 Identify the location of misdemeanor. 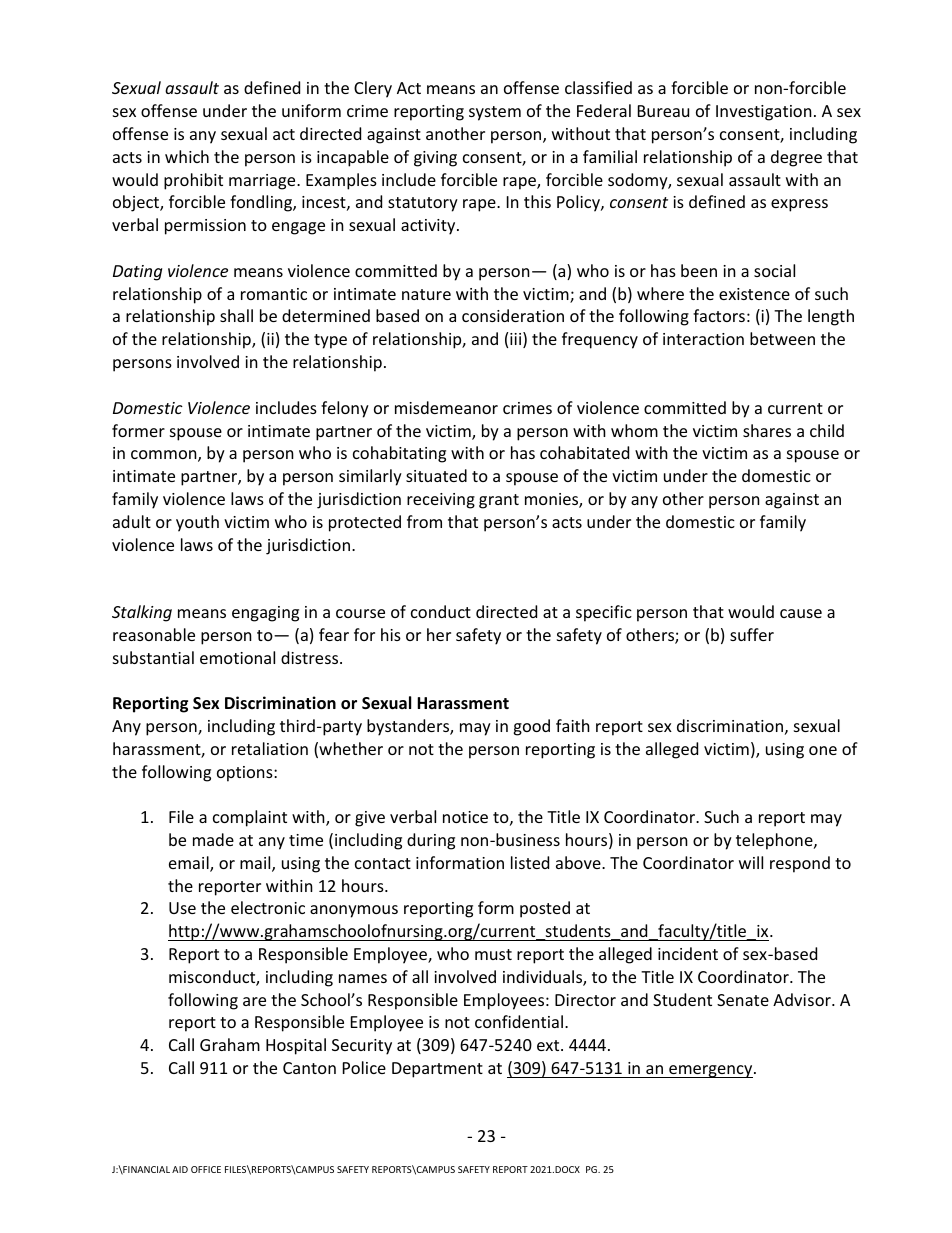
(446, 407).
